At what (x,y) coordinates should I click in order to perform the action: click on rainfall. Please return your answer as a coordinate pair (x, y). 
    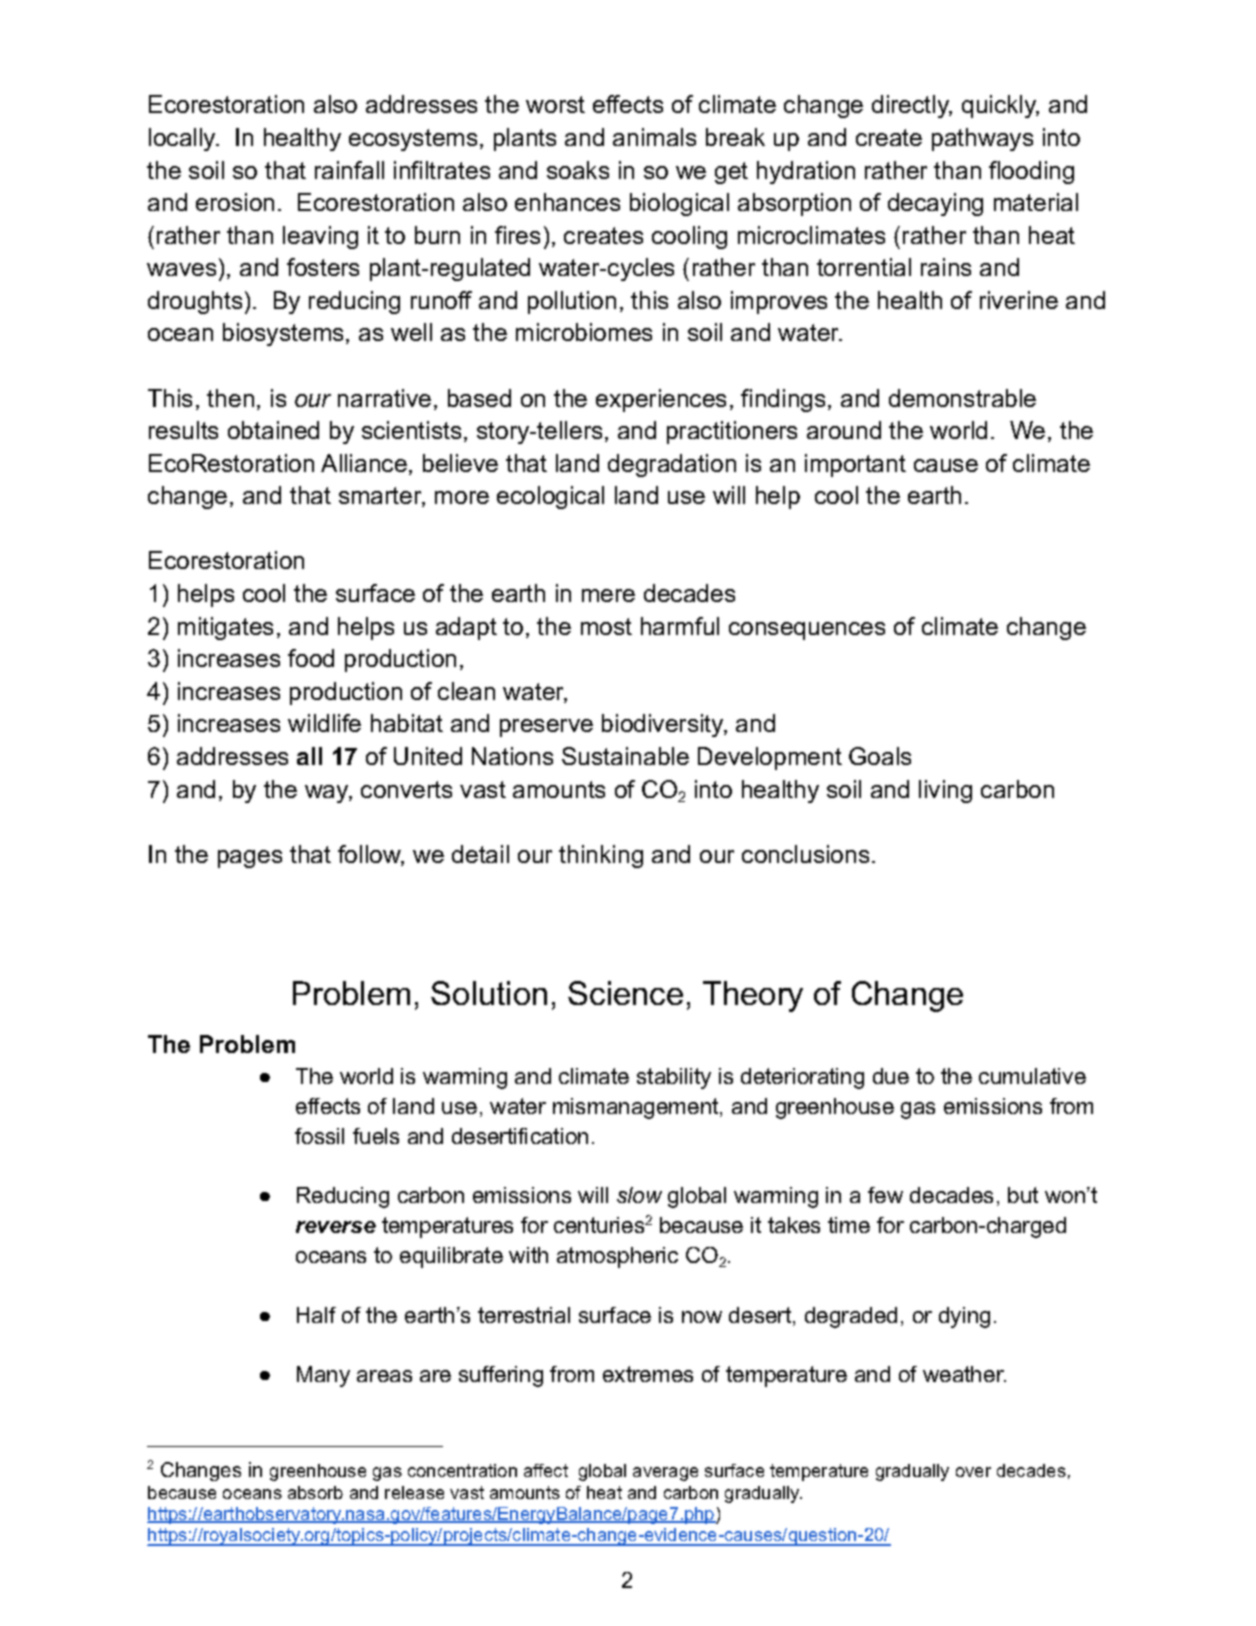
    Looking at the image, I should click on (349, 170).
